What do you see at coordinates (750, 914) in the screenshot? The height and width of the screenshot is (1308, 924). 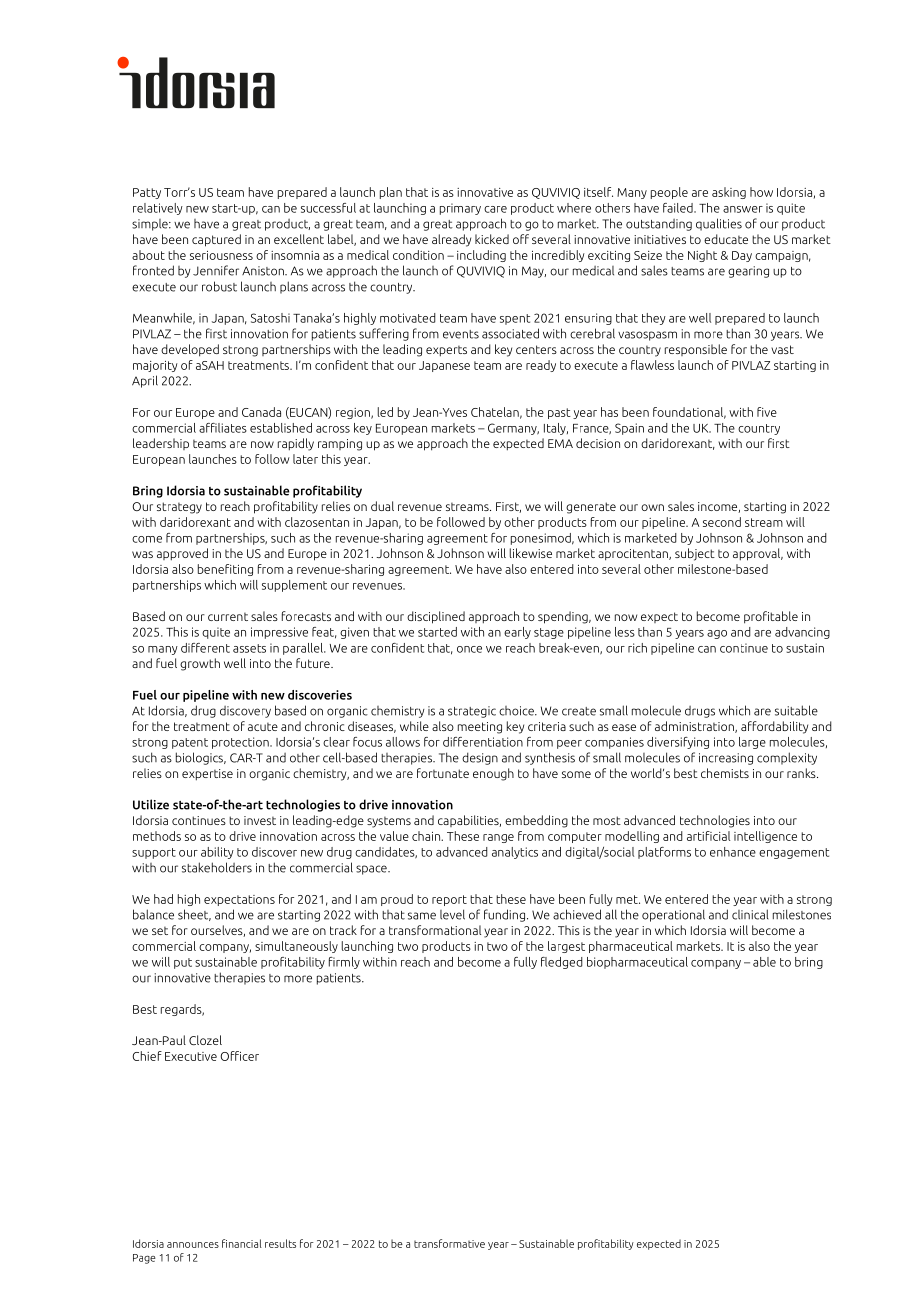 I see `clinical` at bounding box center [750, 914].
